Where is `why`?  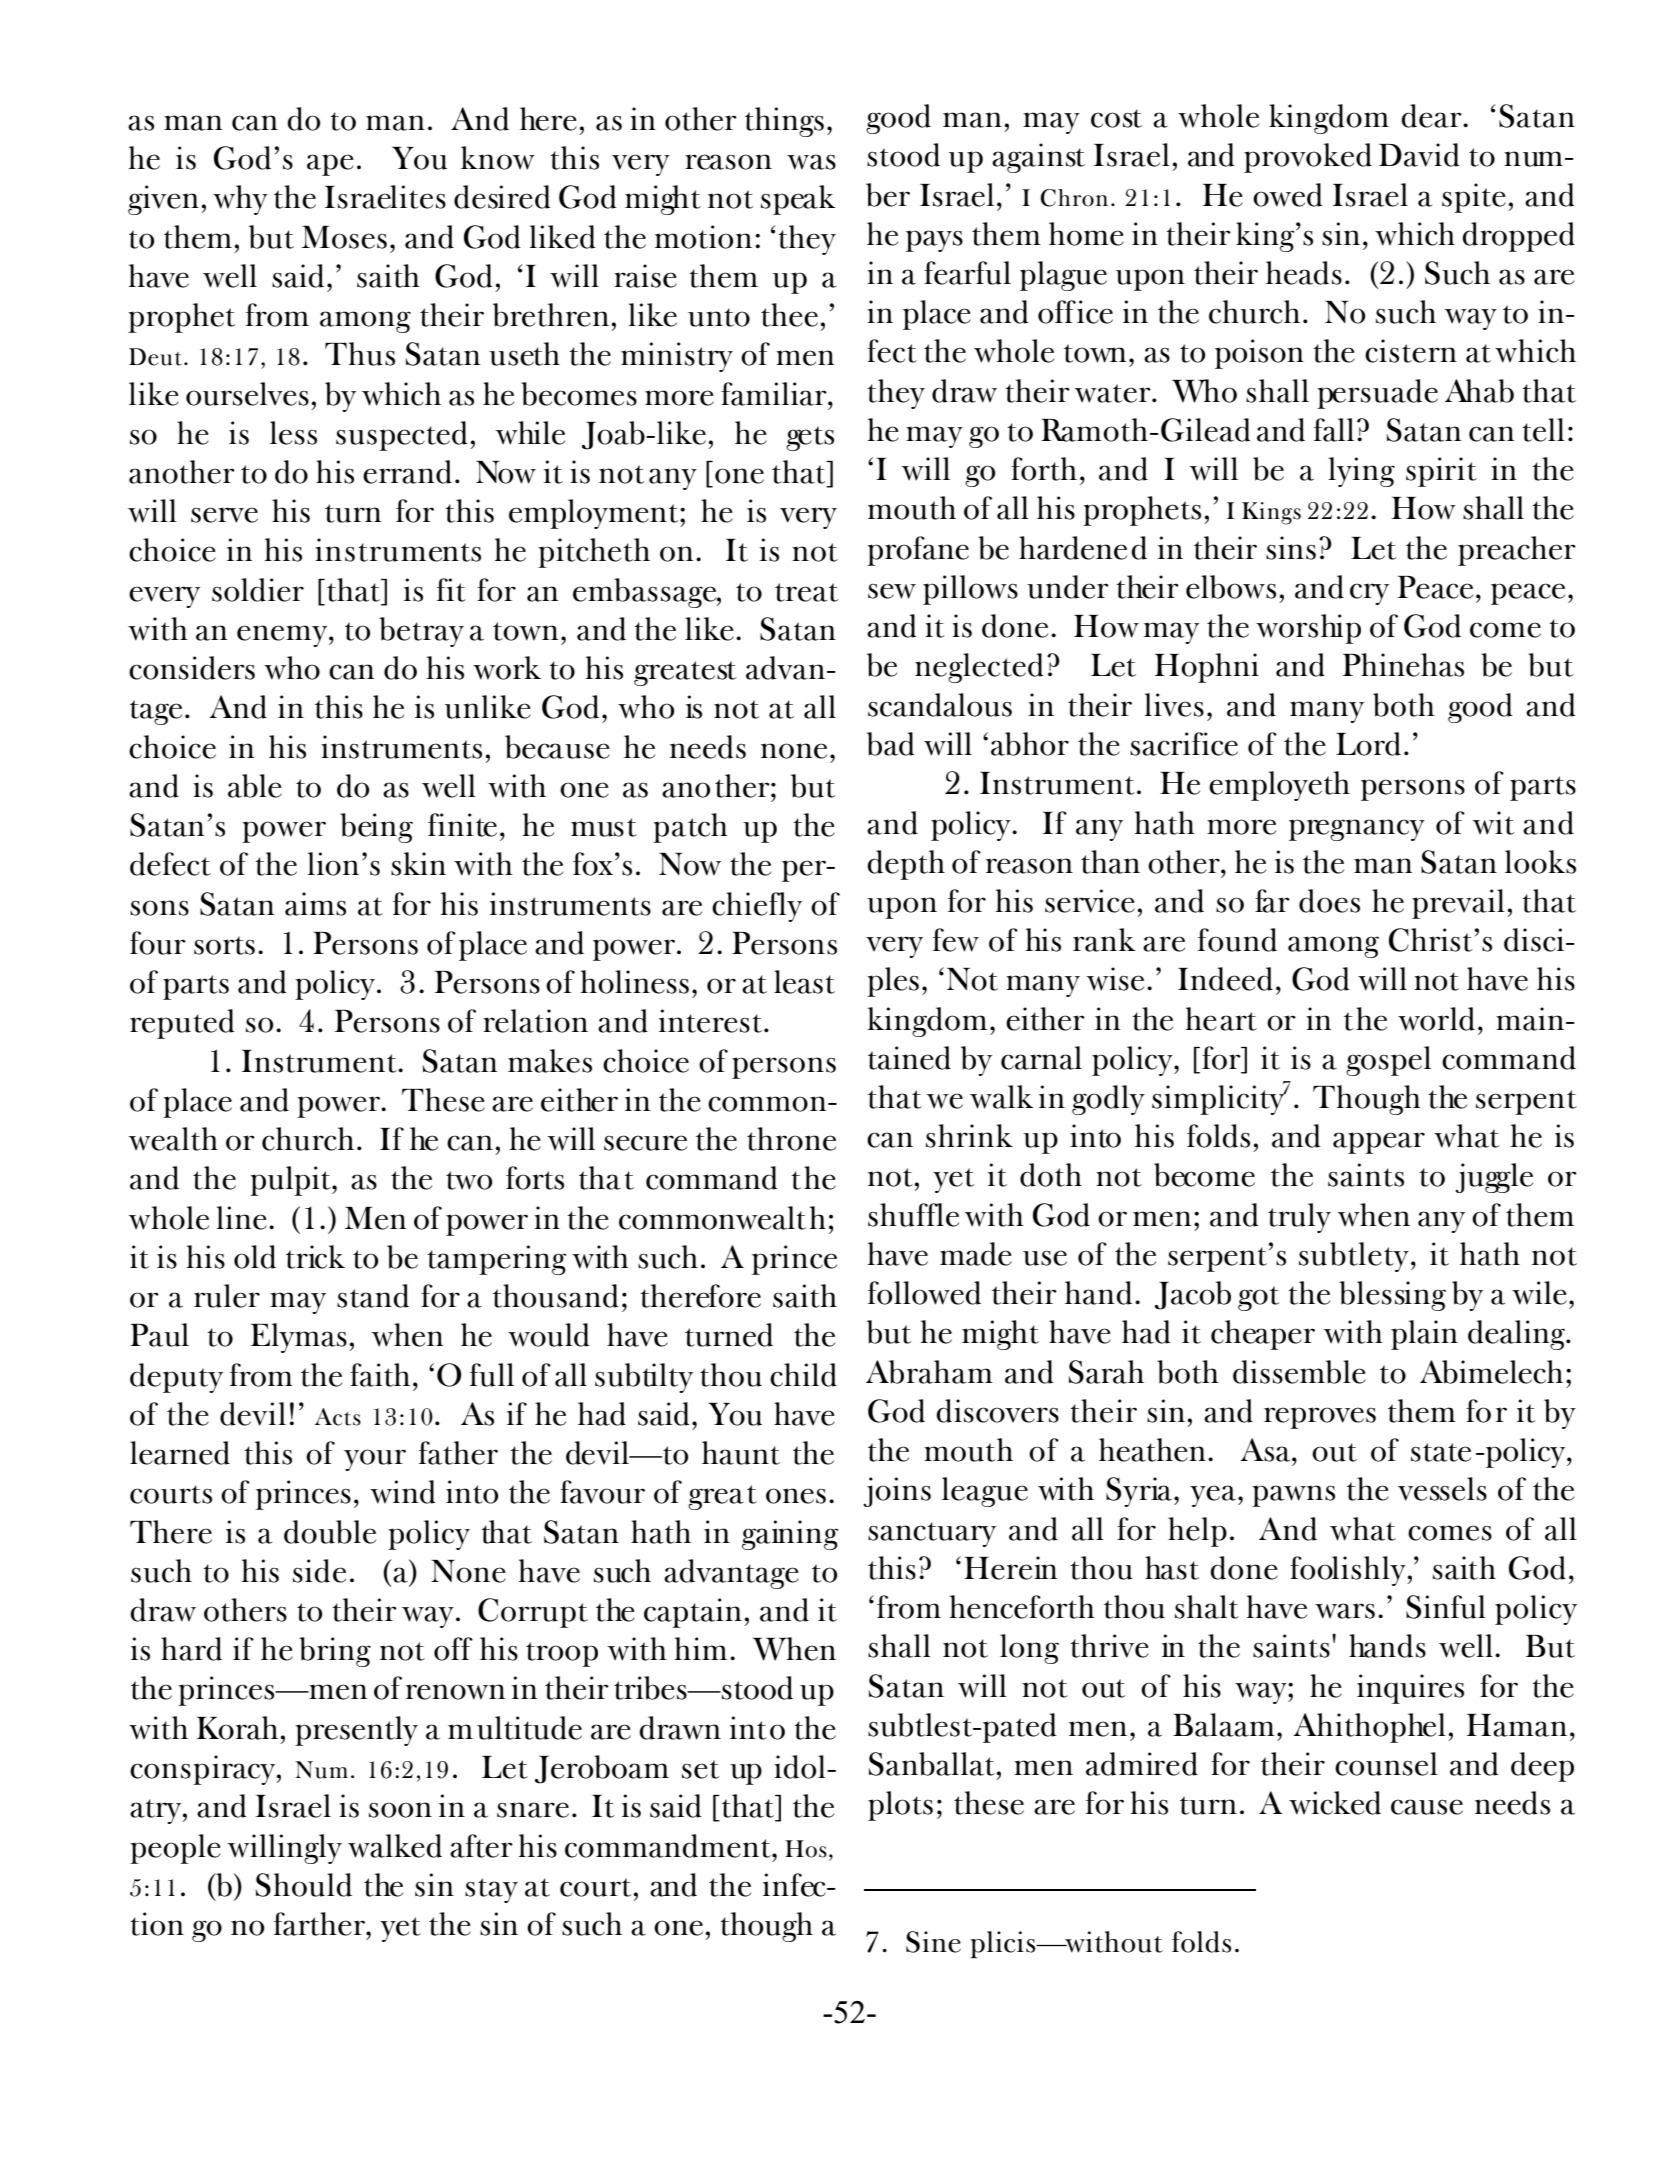
why is located at coordinates (240, 200).
